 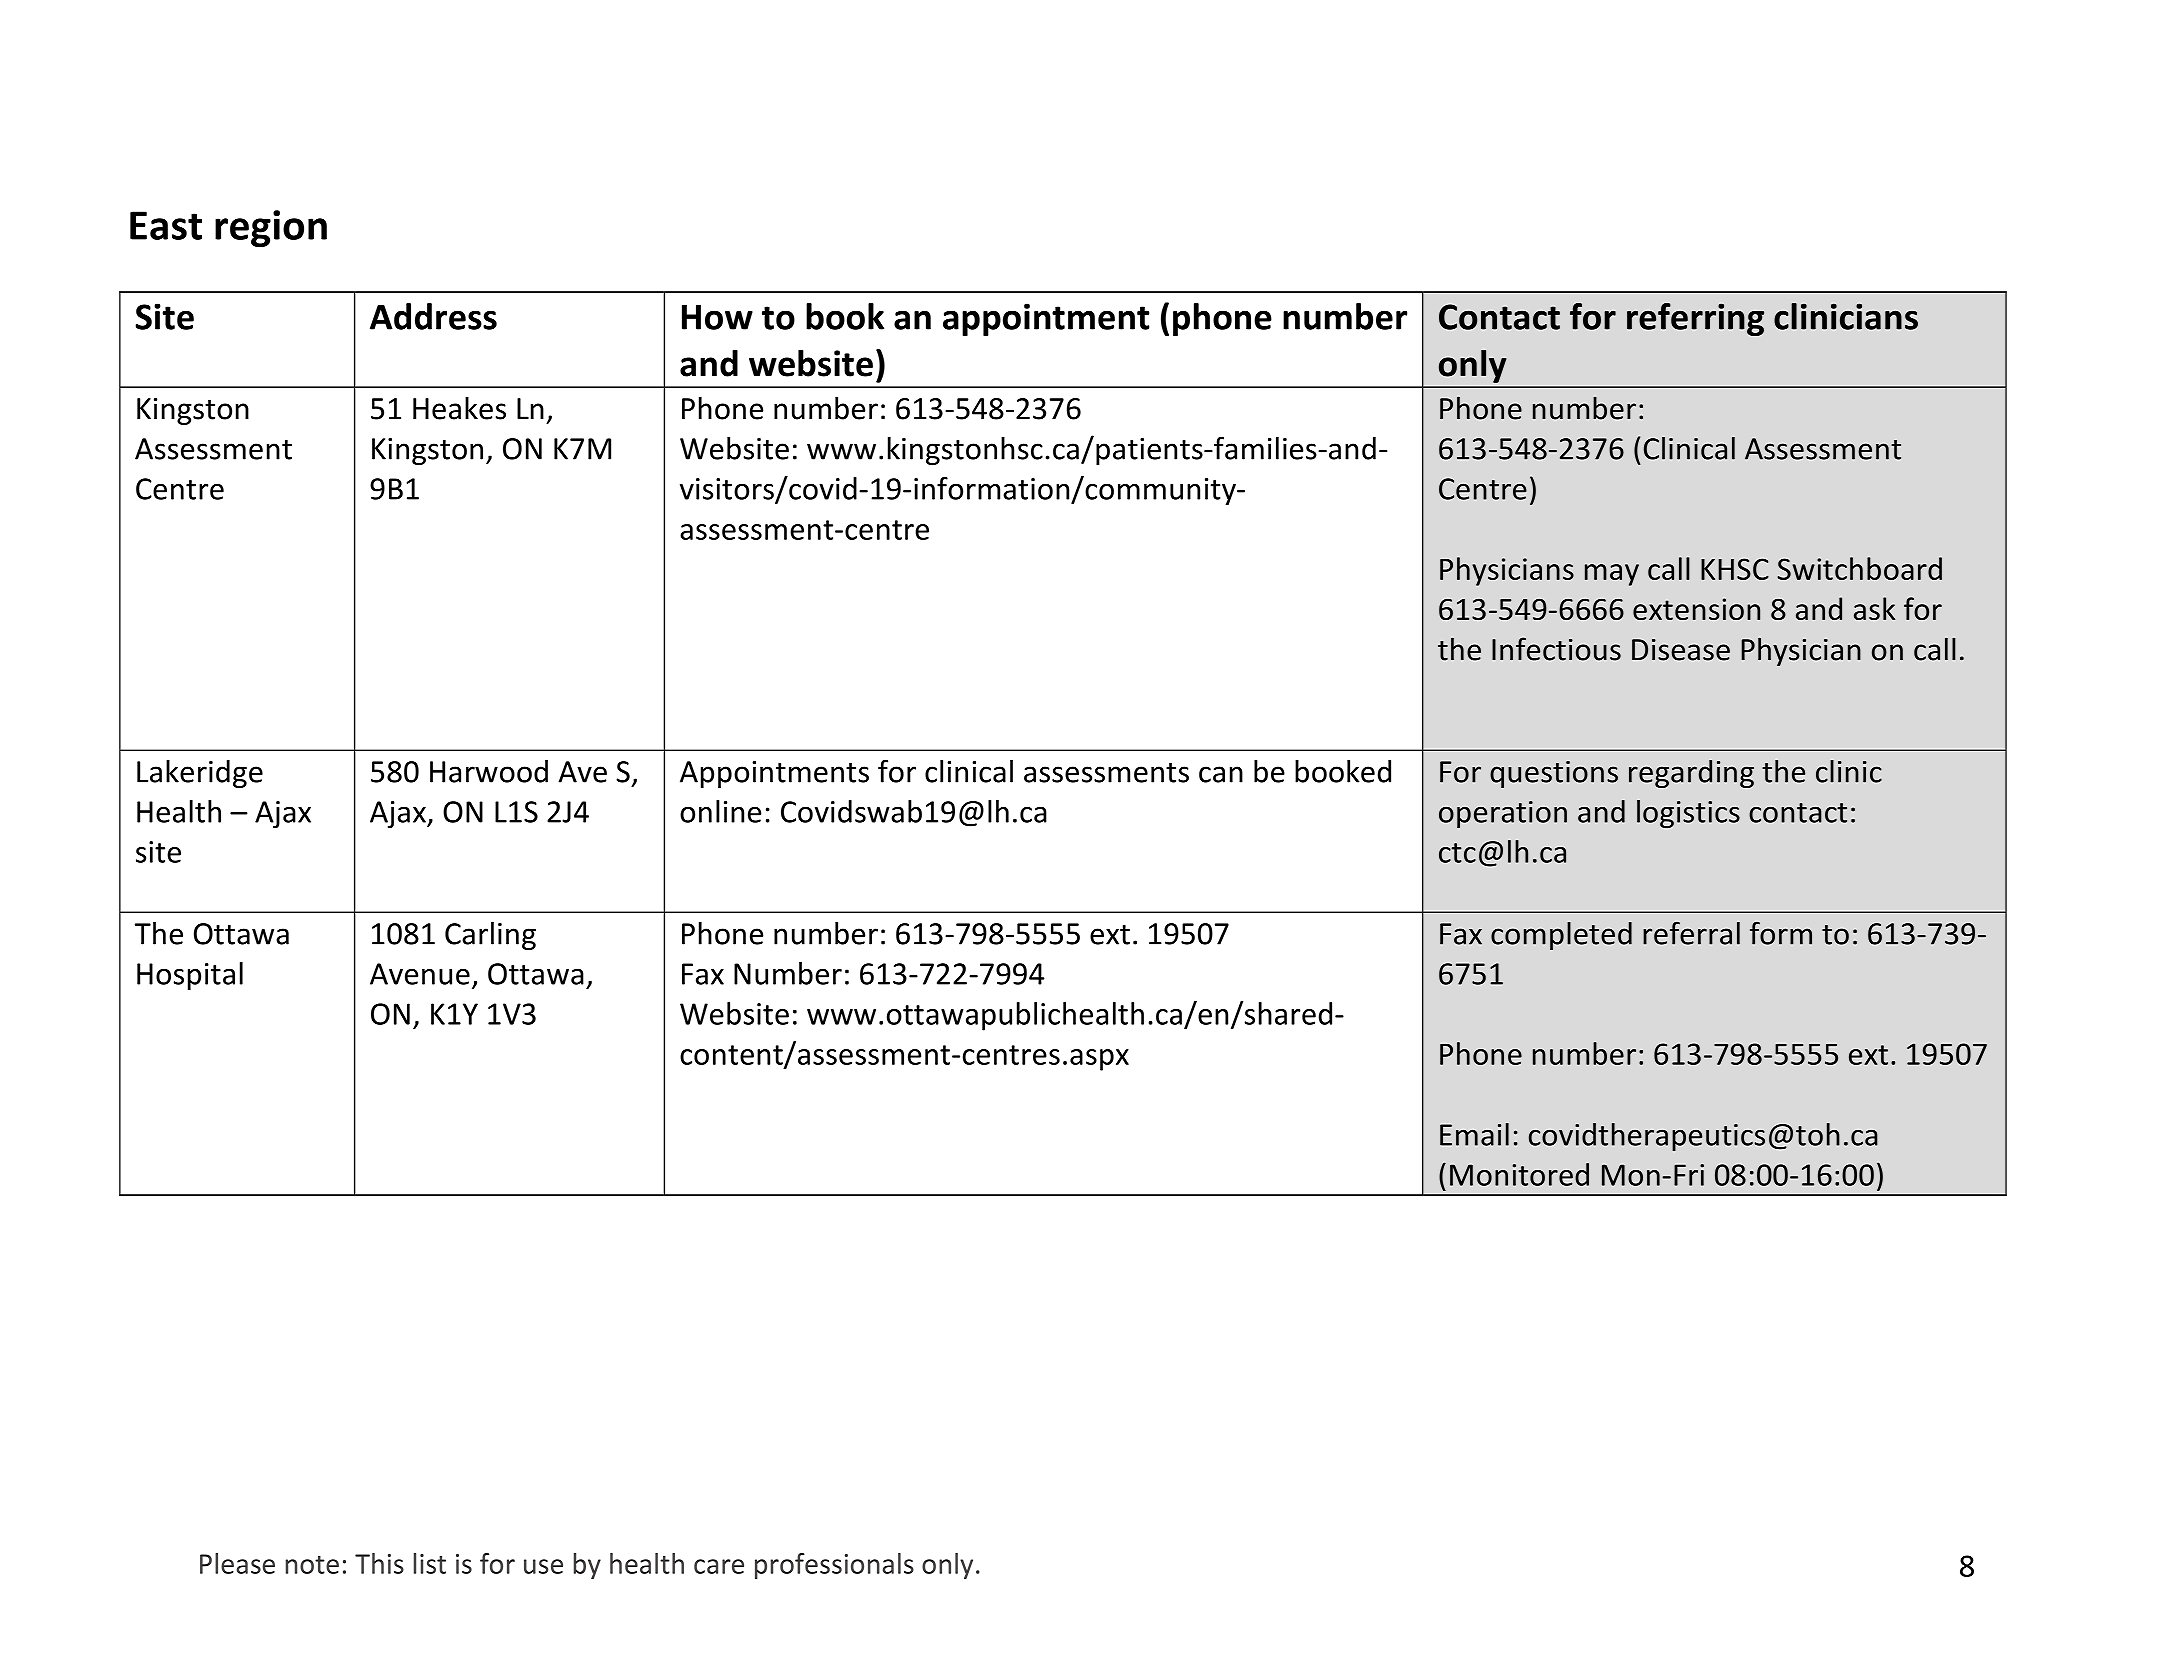 I want to click on How, so click(x=717, y=317).
